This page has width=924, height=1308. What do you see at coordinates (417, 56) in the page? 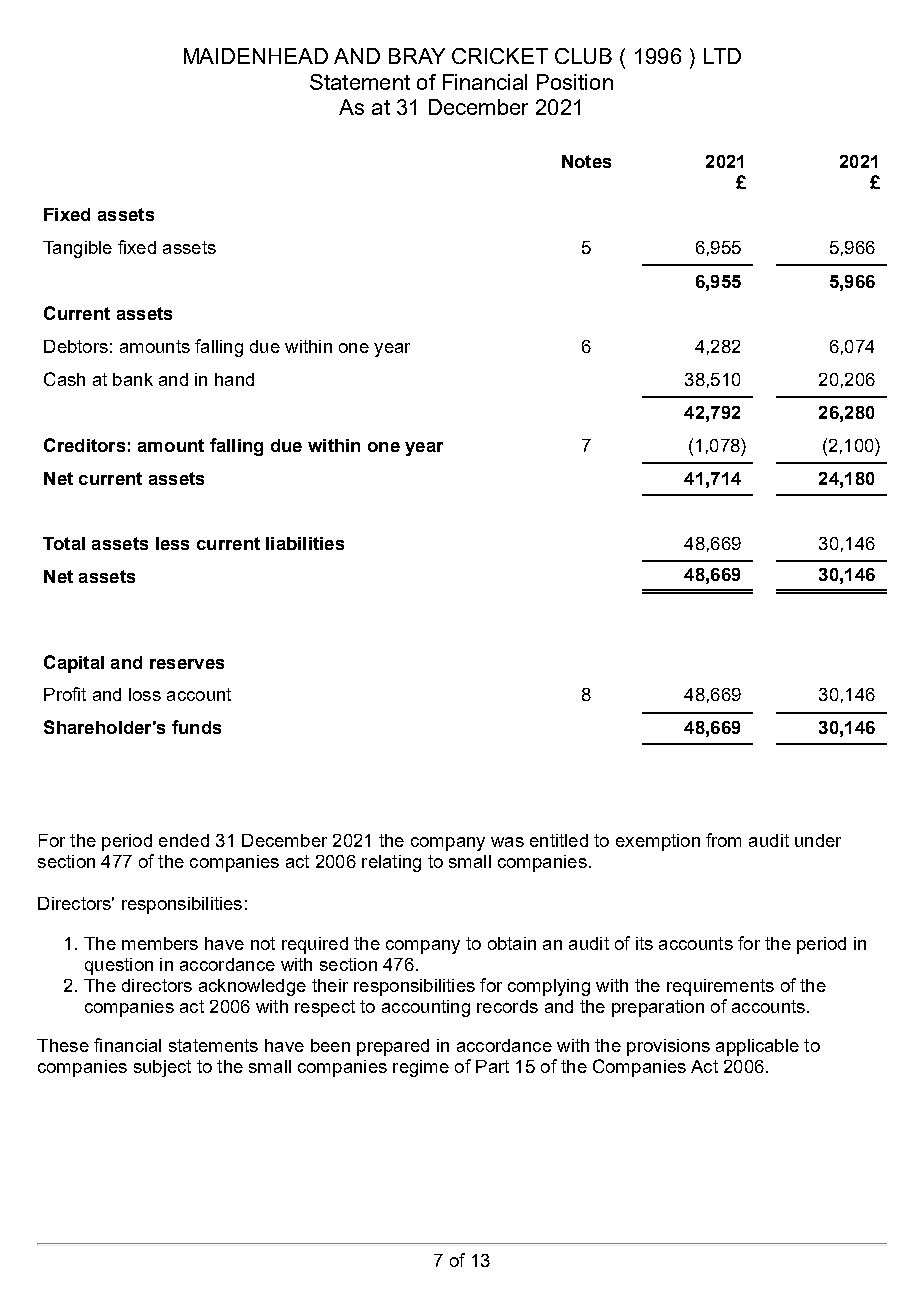
I see `BRAY` at bounding box center [417, 56].
